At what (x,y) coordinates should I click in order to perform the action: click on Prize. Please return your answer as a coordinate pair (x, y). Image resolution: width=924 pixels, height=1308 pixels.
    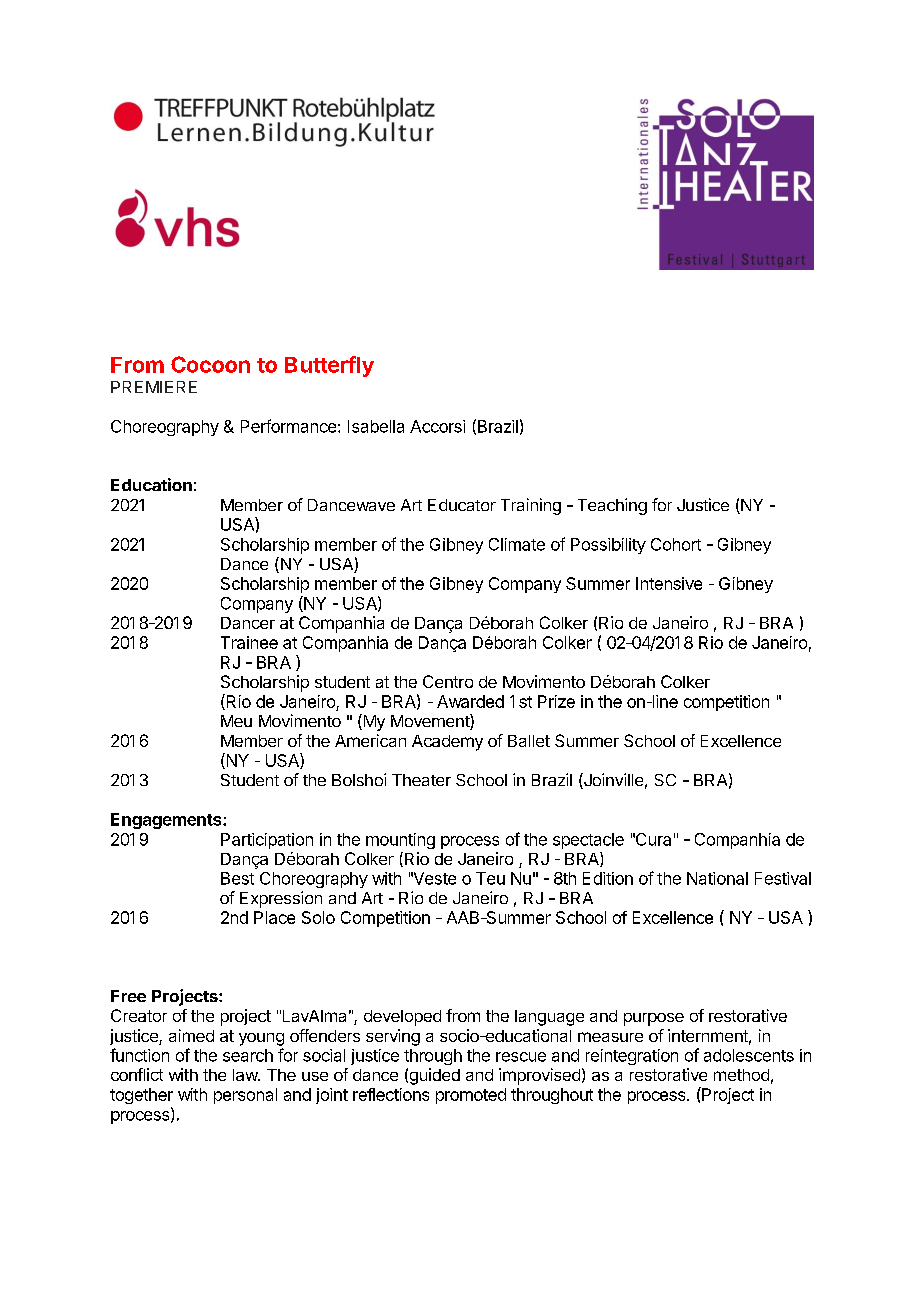
    Looking at the image, I should click on (556, 701).
